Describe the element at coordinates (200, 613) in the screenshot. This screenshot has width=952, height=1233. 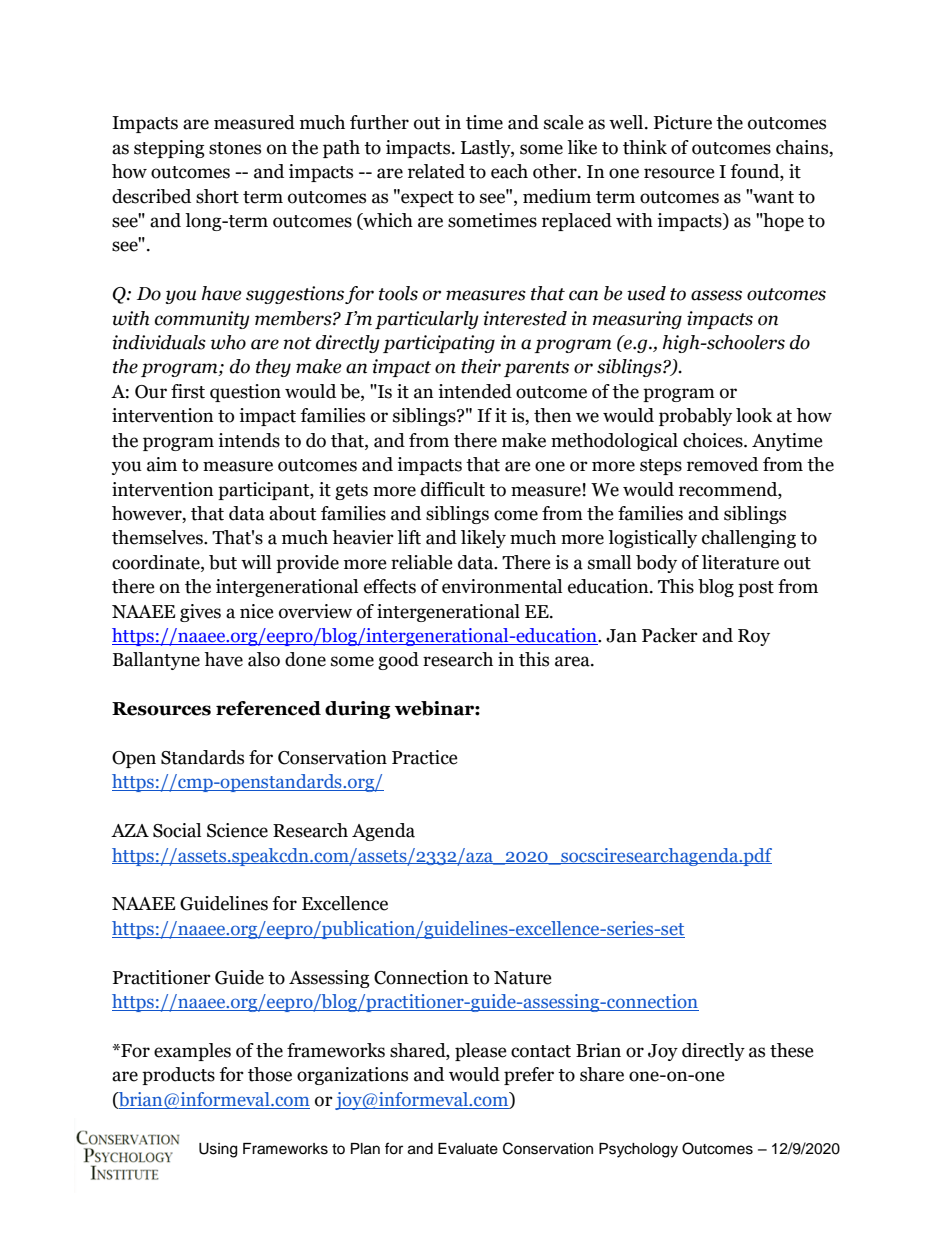
I see `gives` at that location.
